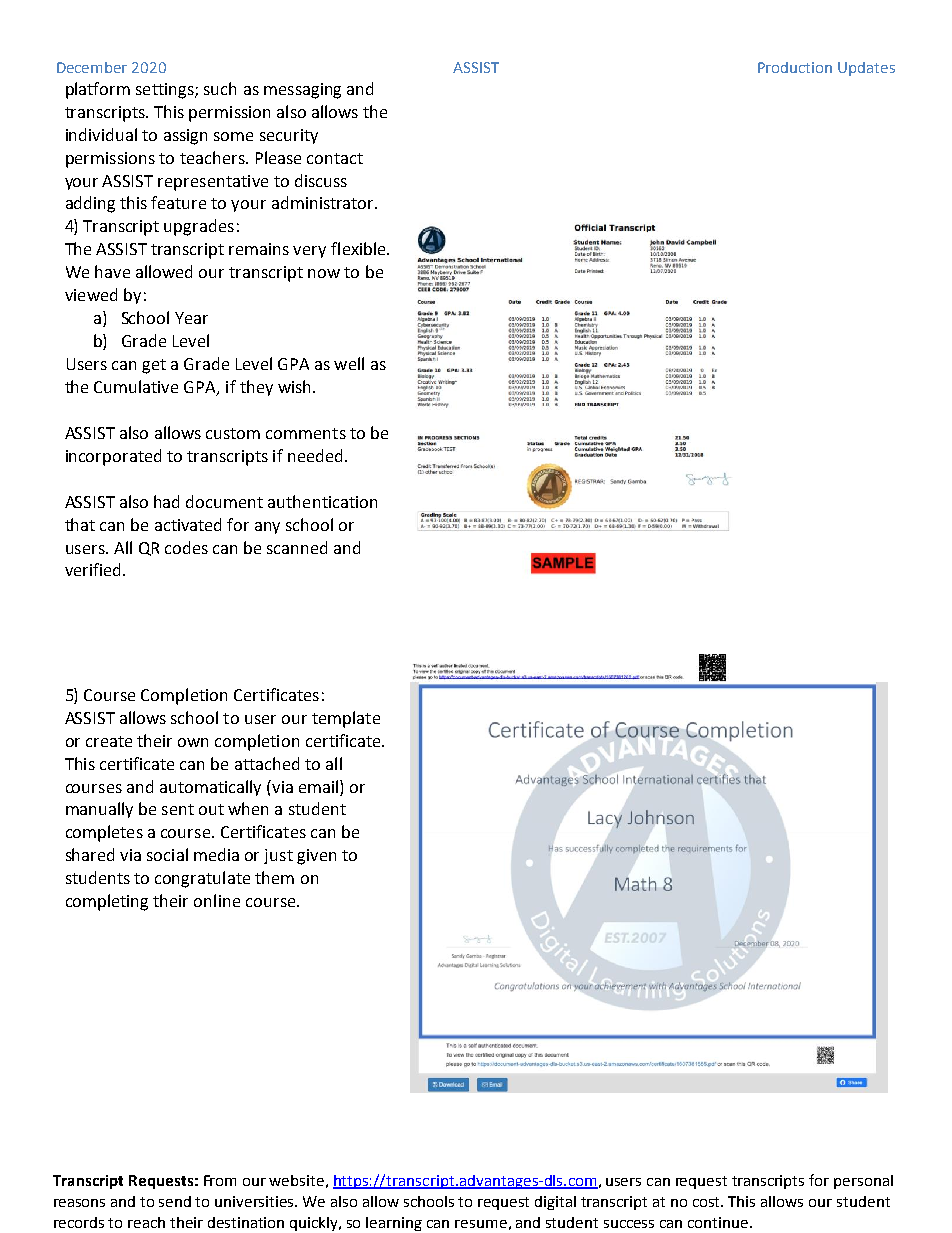  I want to click on contact, so click(335, 158).
